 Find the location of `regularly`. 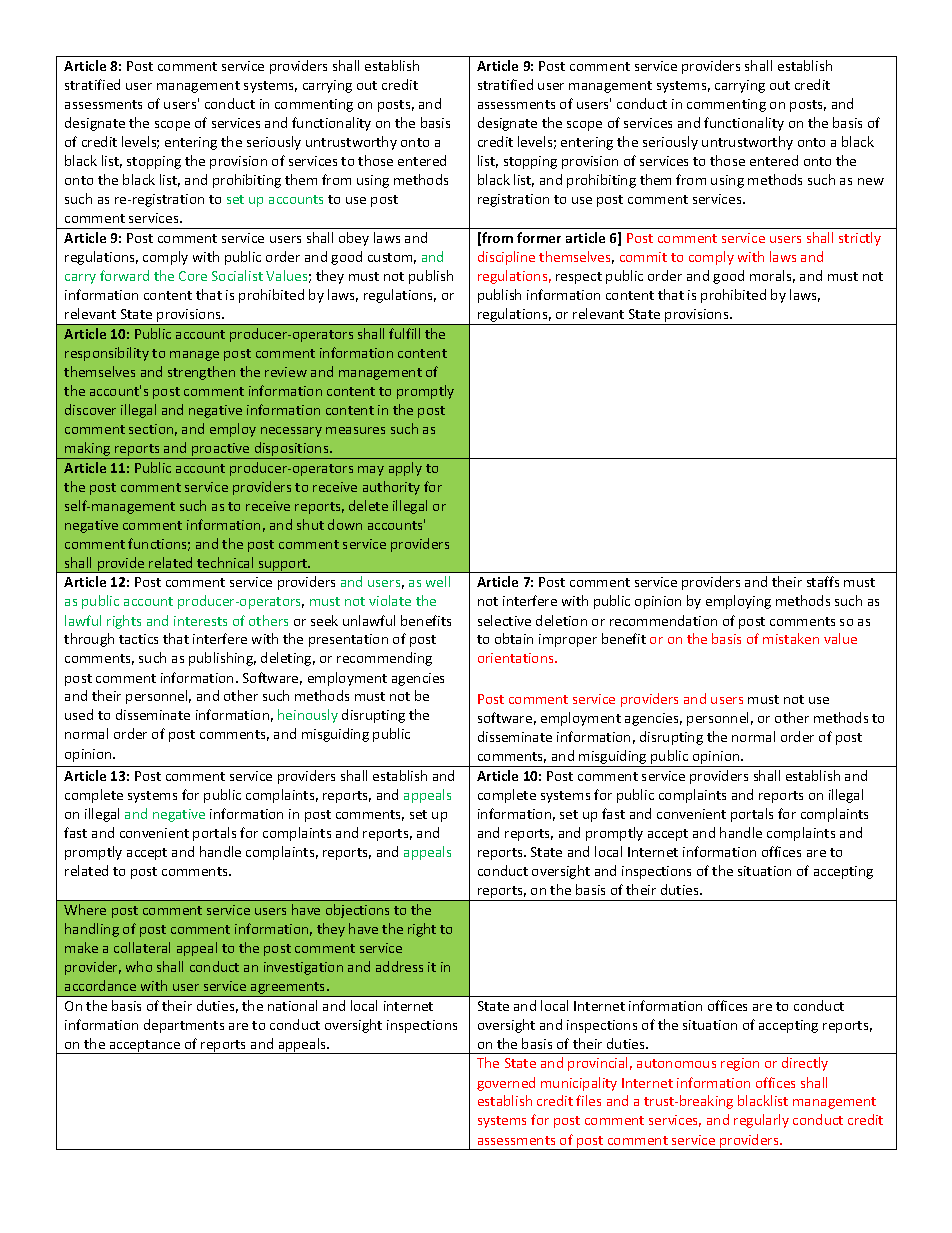

regularly is located at coordinates (761, 1121).
